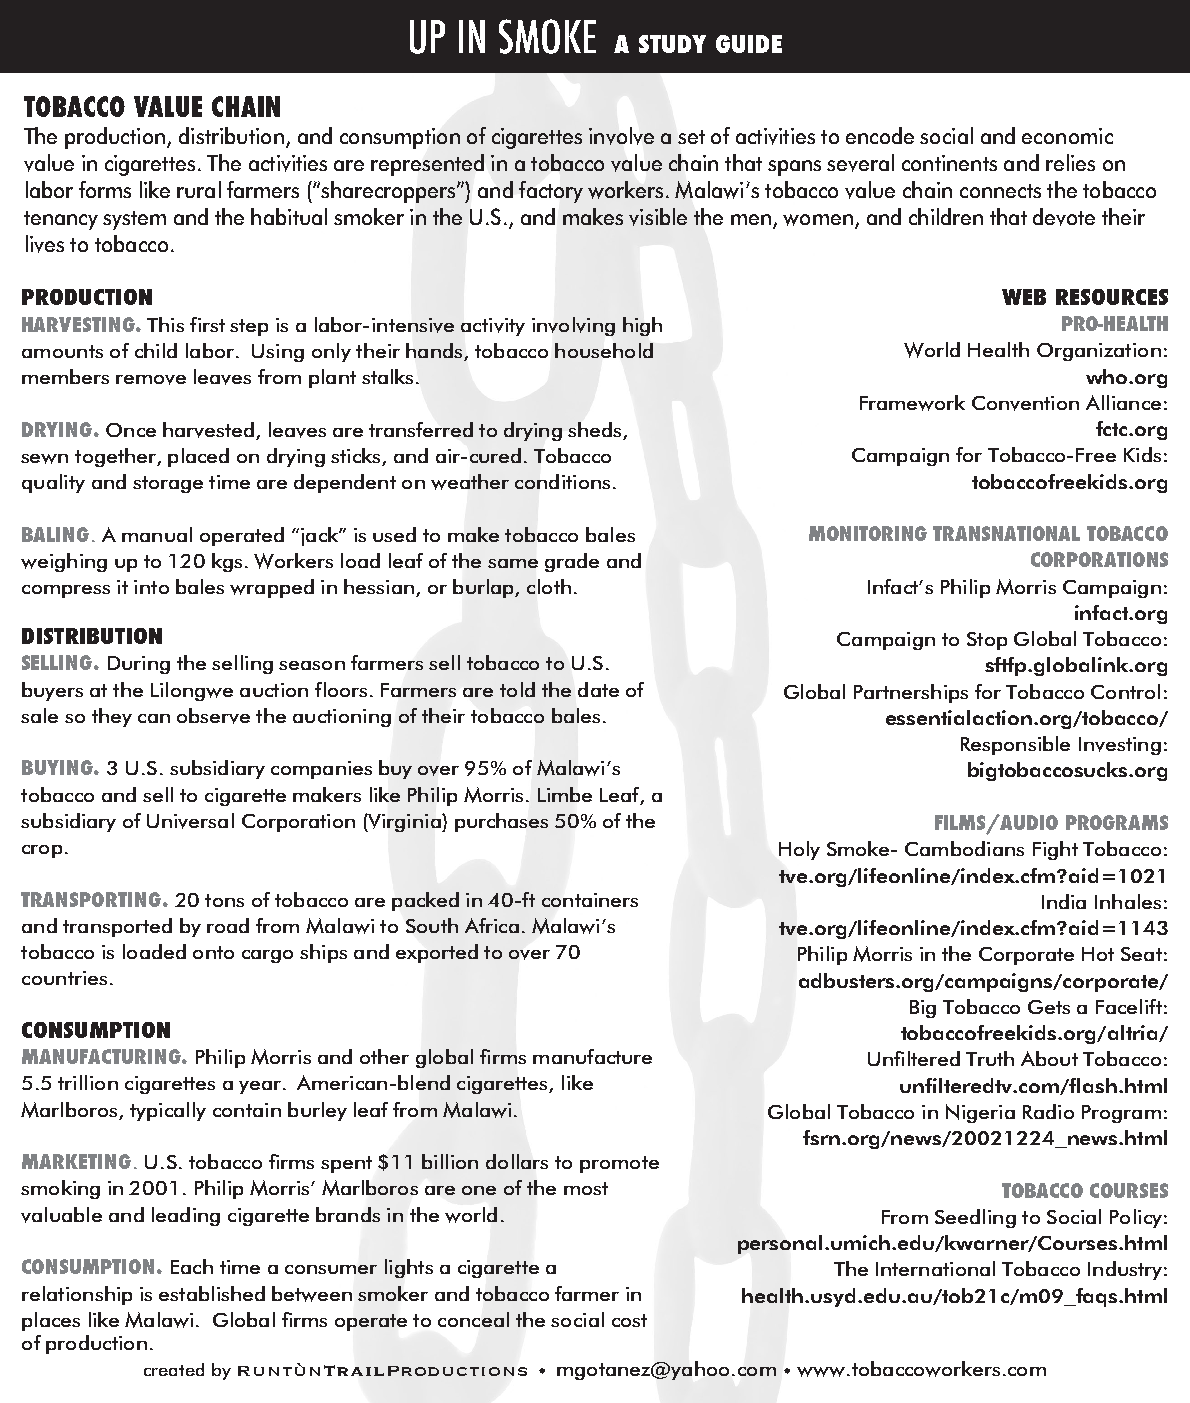  Describe the element at coordinates (192, 691) in the document. I see `Lilongwe` at that location.
